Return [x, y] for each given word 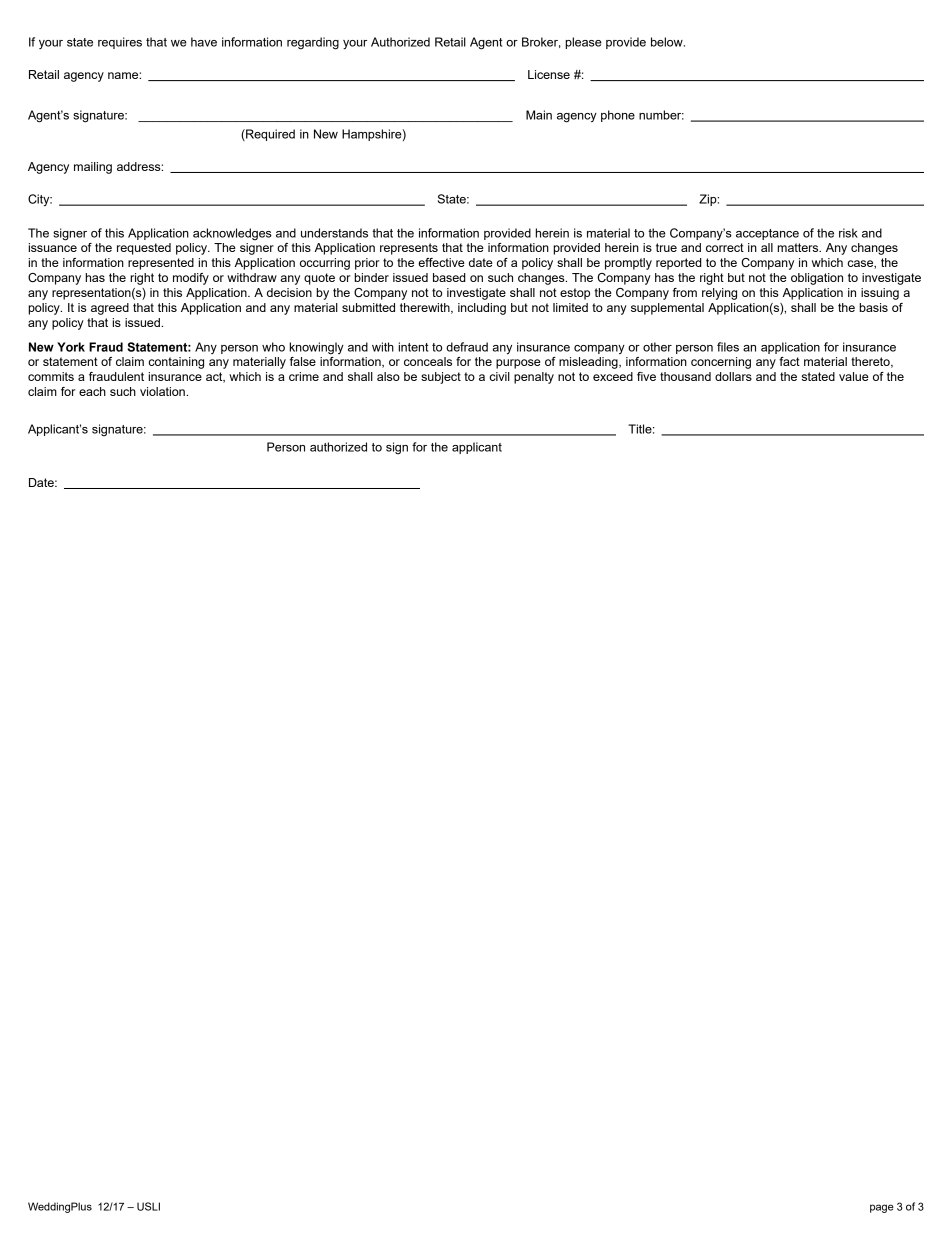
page [882, 1208]
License [549, 74]
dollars [733, 376]
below [668, 42]
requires [120, 43]
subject [441, 378]
